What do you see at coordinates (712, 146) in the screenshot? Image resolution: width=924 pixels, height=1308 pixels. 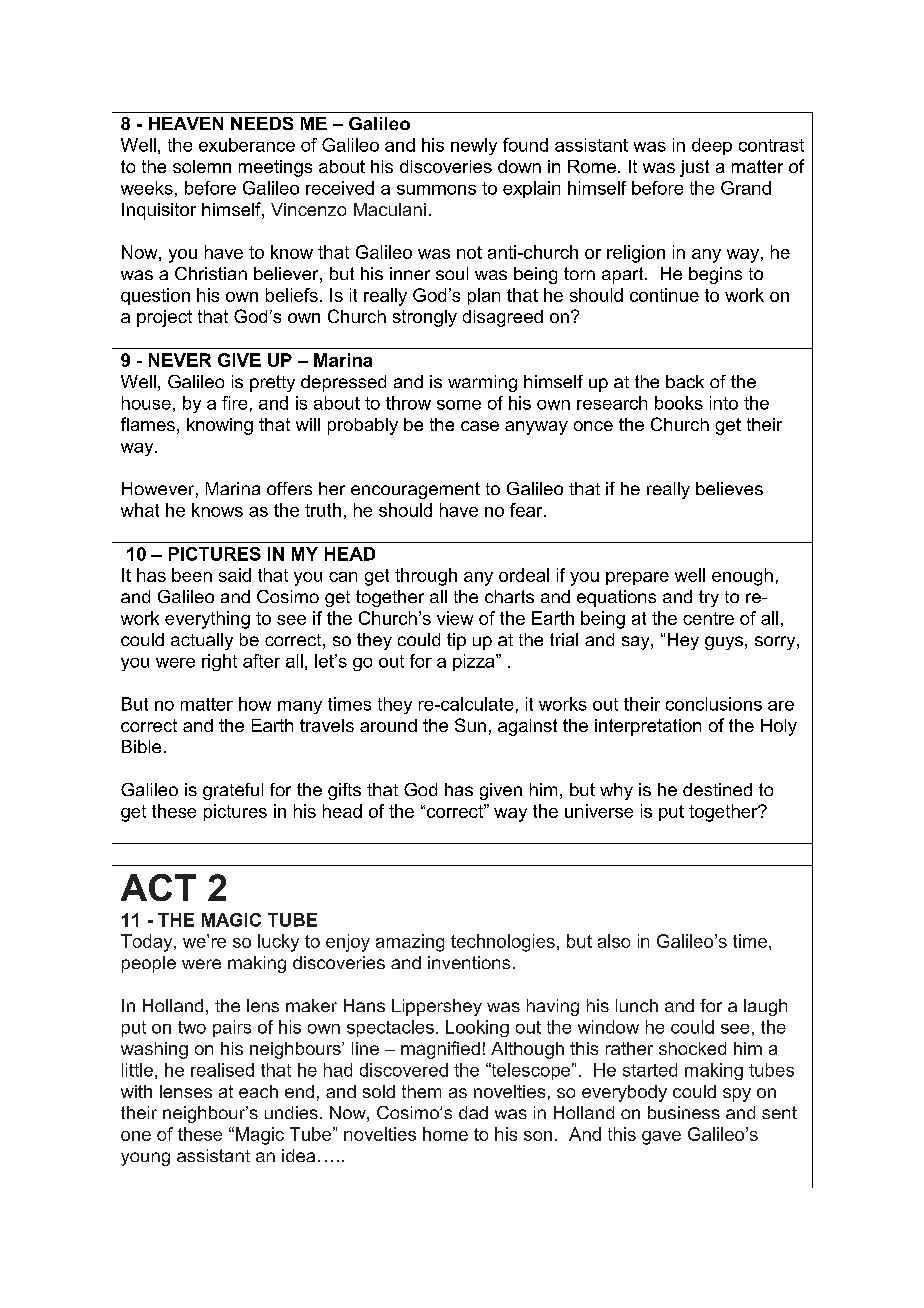 I see `deep` at bounding box center [712, 146].
